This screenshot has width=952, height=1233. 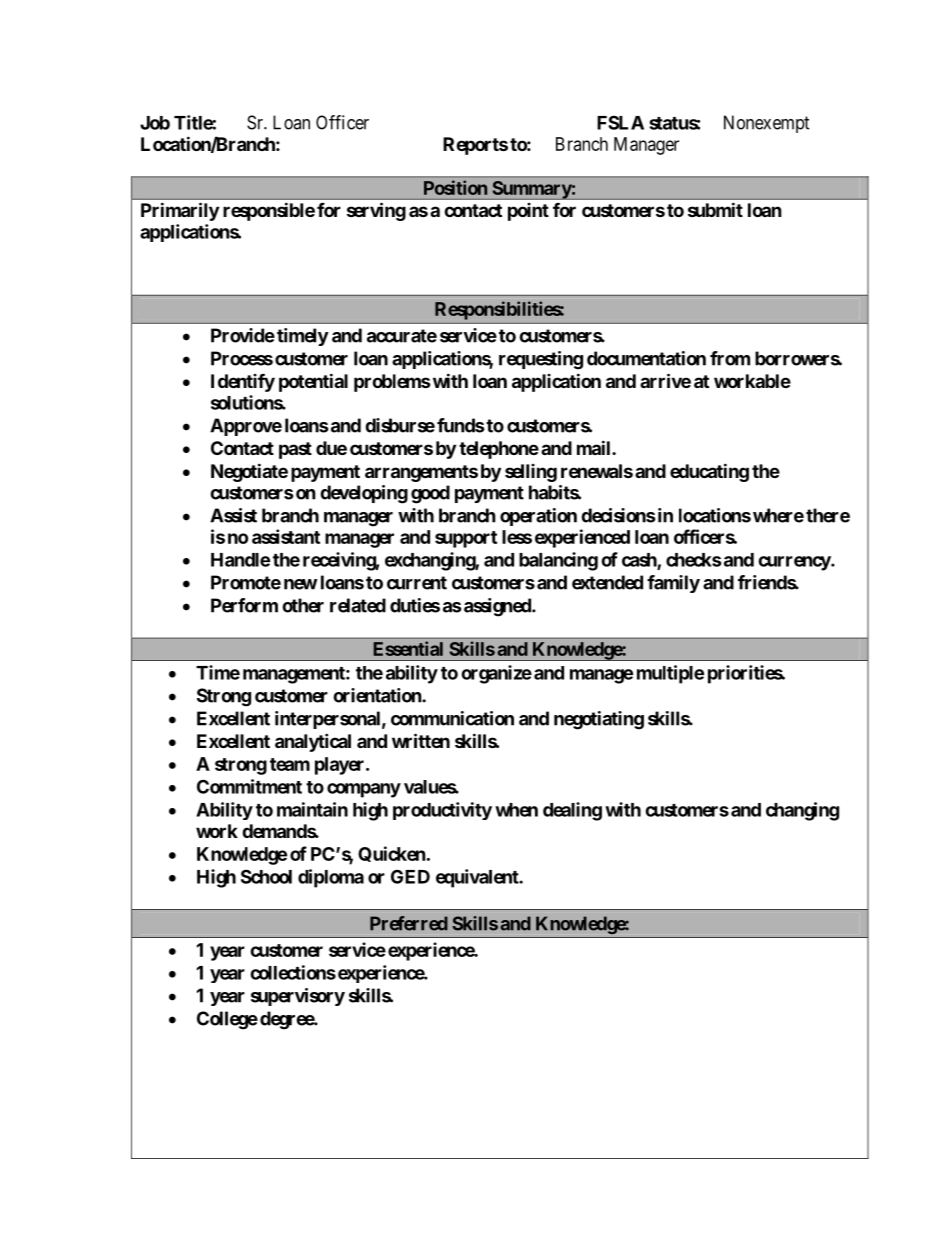 I want to click on submit, so click(x=715, y=209).
